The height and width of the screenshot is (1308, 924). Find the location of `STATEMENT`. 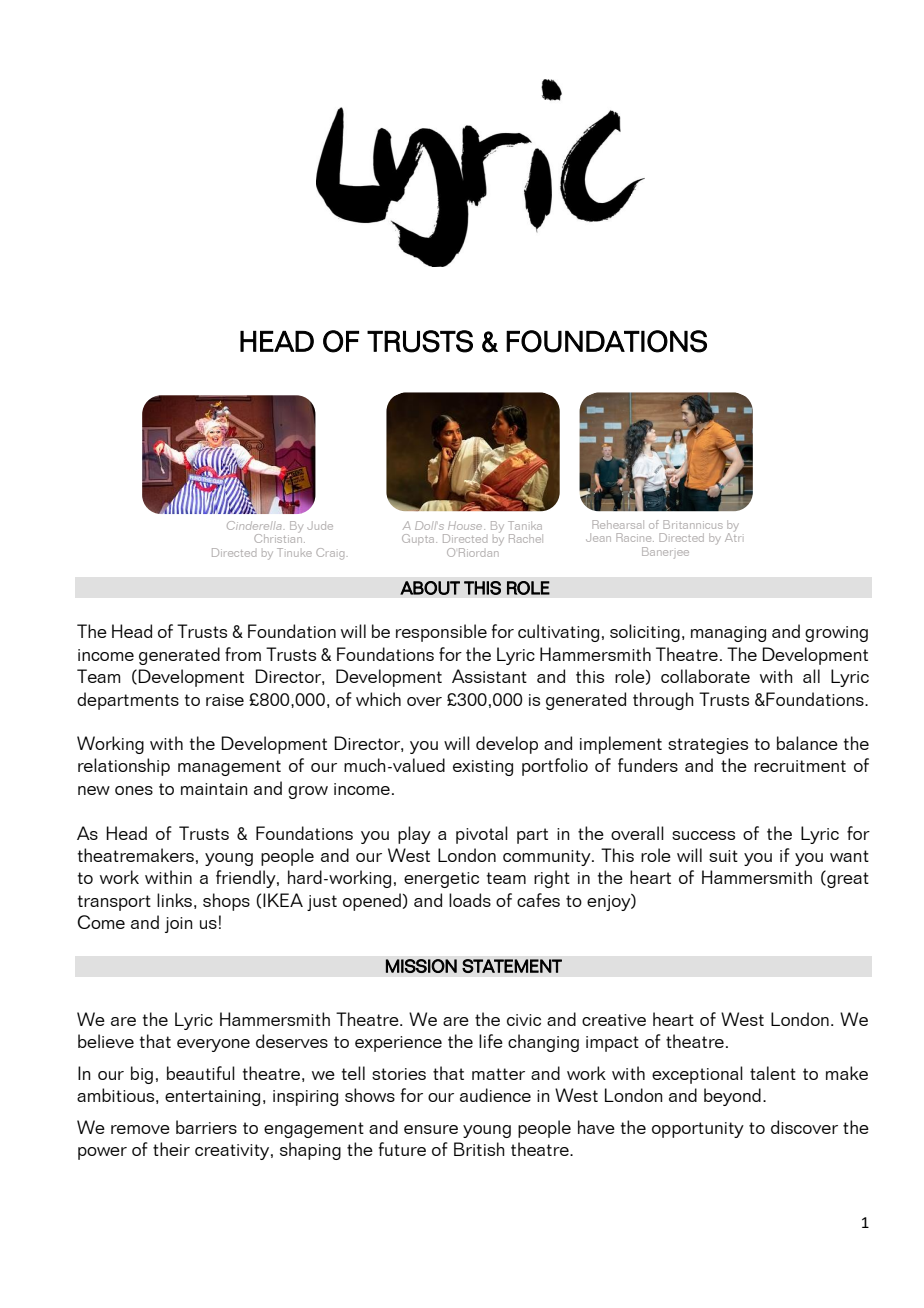

STATEMENT is located at coordinates (512, 966).
